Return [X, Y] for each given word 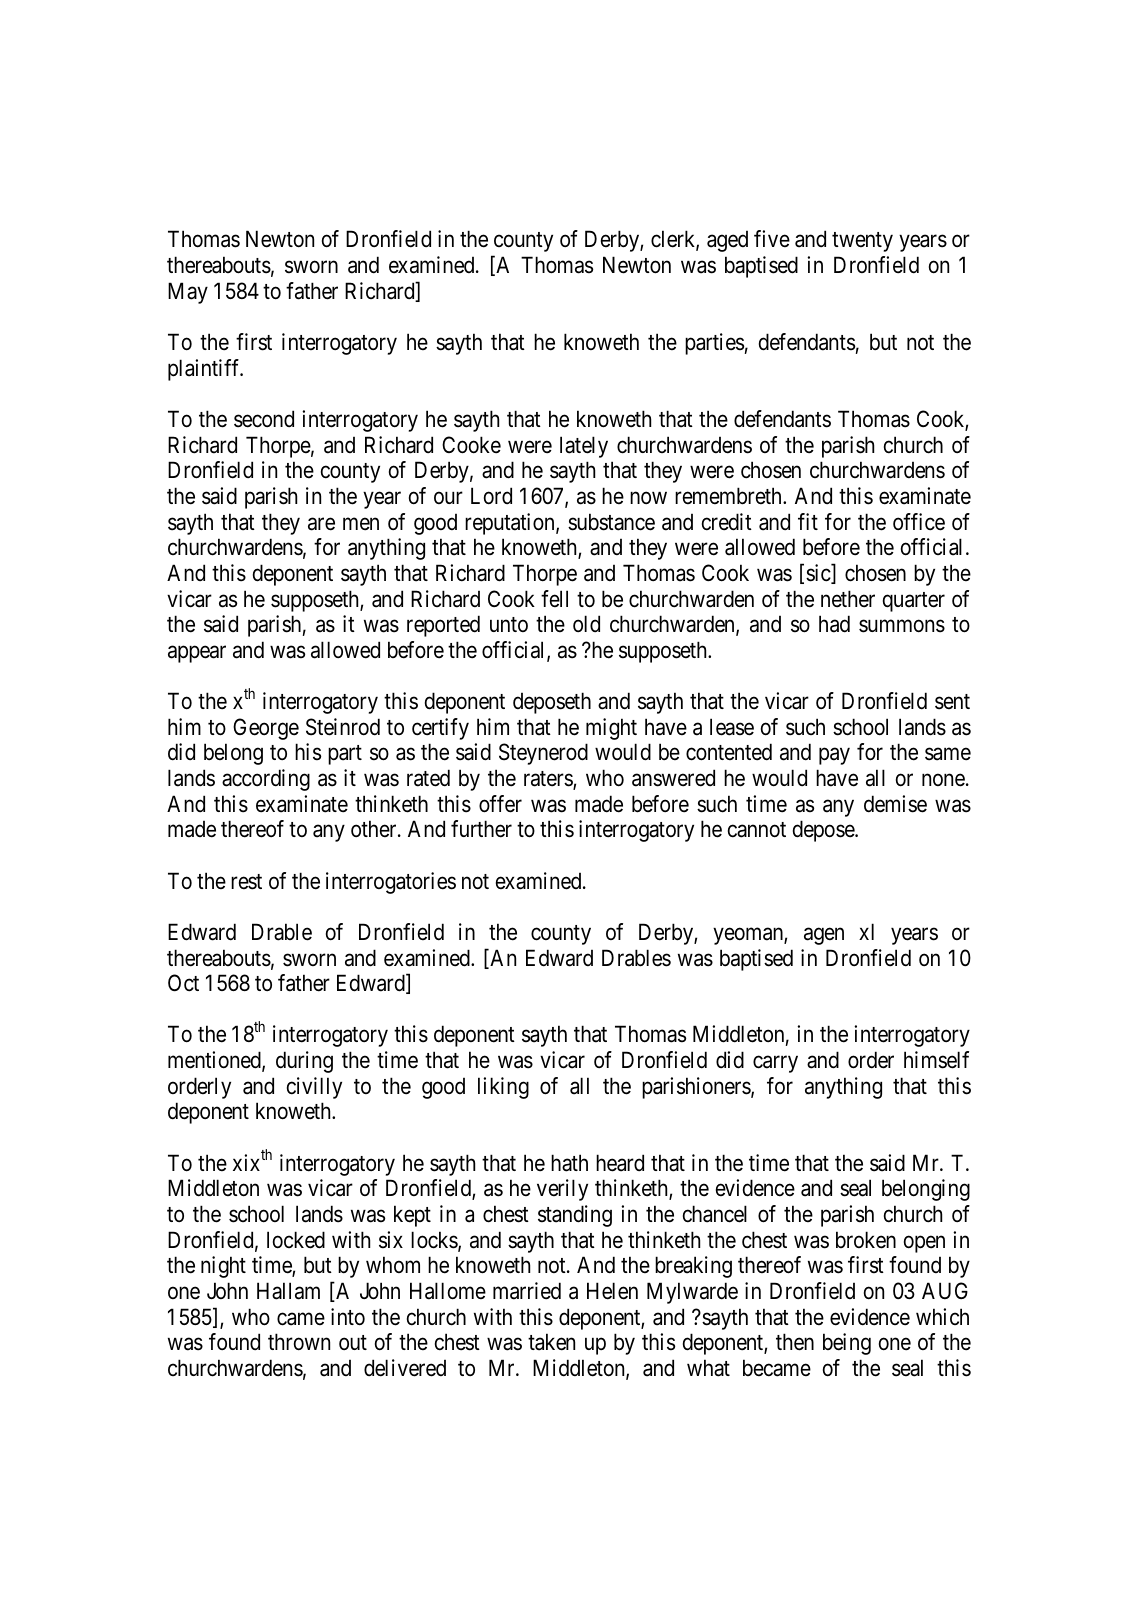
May [188, 293]
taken [551, 1342]
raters [549, 780]
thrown [299, 1342]
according [266, 780]
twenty [862, 242]
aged [727, 241]
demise [895, 804]
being [847, 1344]
